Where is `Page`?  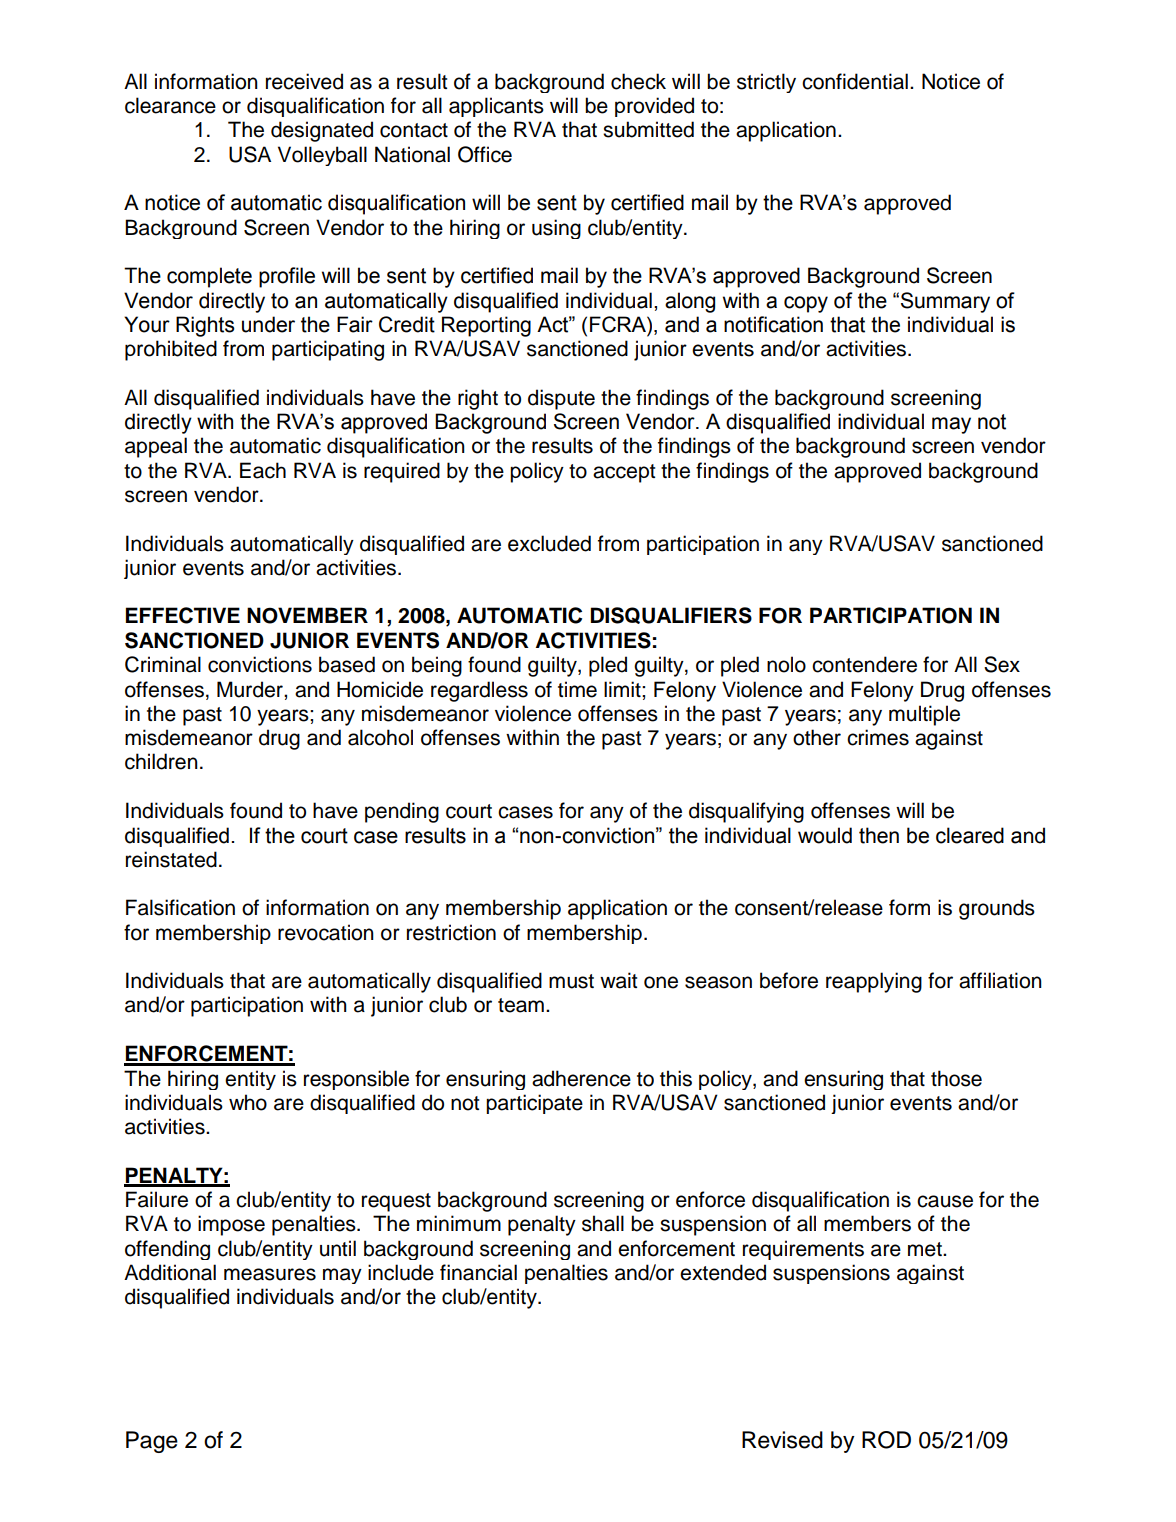 Page is located at coordinates (152, 1442).
